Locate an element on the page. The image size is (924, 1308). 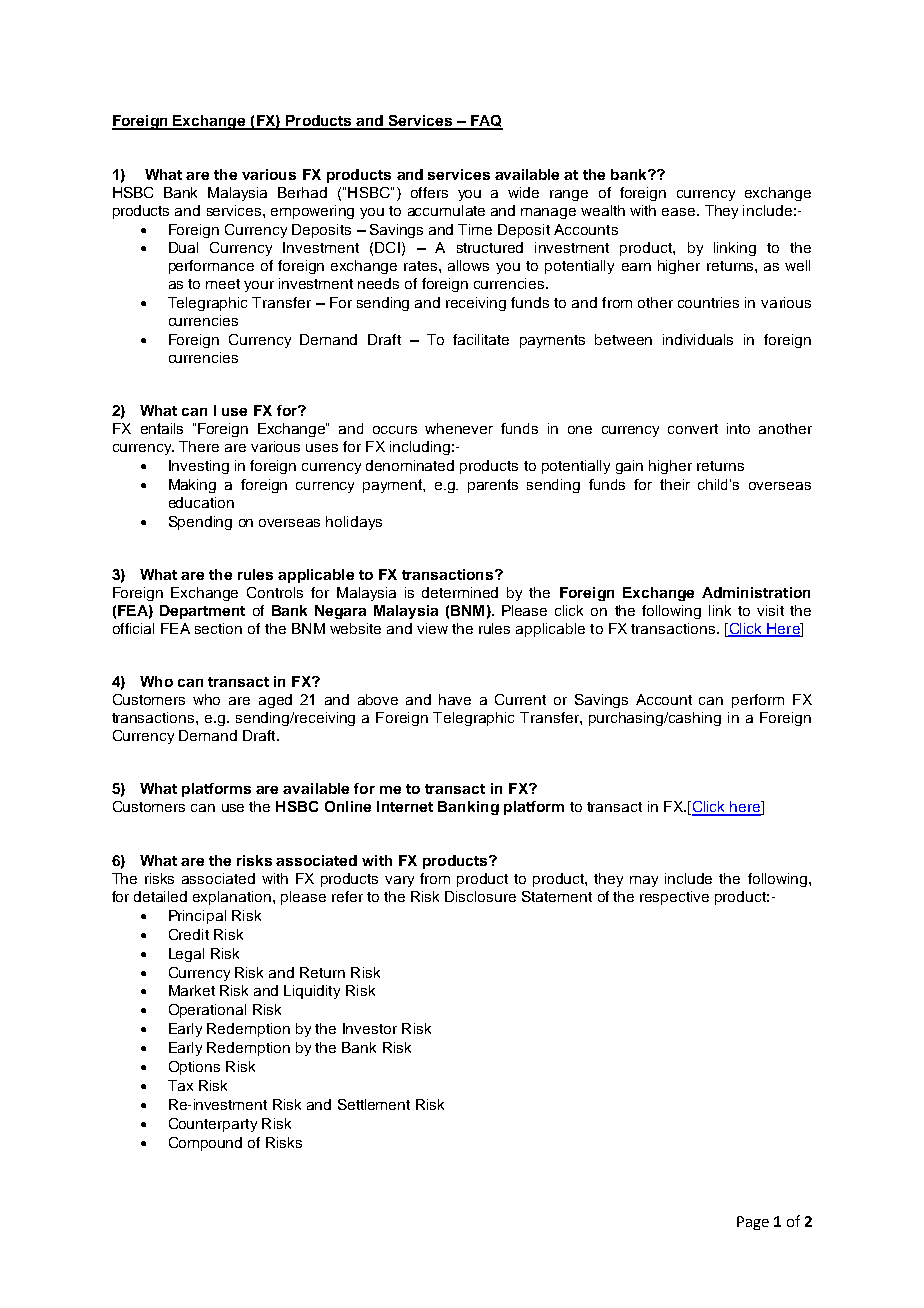
wealth is located at coordinates (603, 210).
